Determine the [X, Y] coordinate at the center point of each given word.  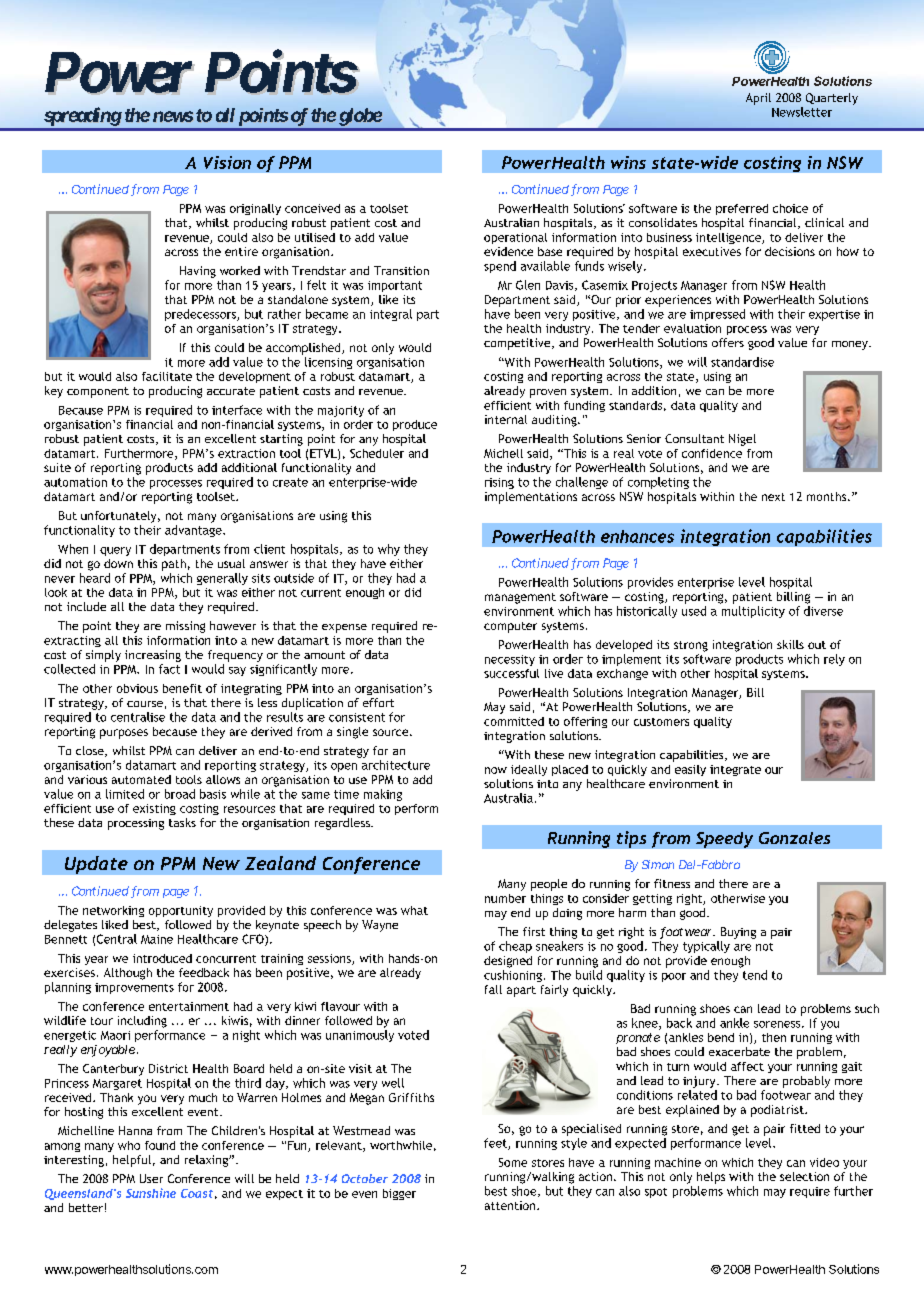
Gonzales [794, 838]
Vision [227, 162]
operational [515, 238]
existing [154, 809]
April [758, 99]
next [773, 497]
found [160, 1145]
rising [499, 483]
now [496, 770]
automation [75, 482]
